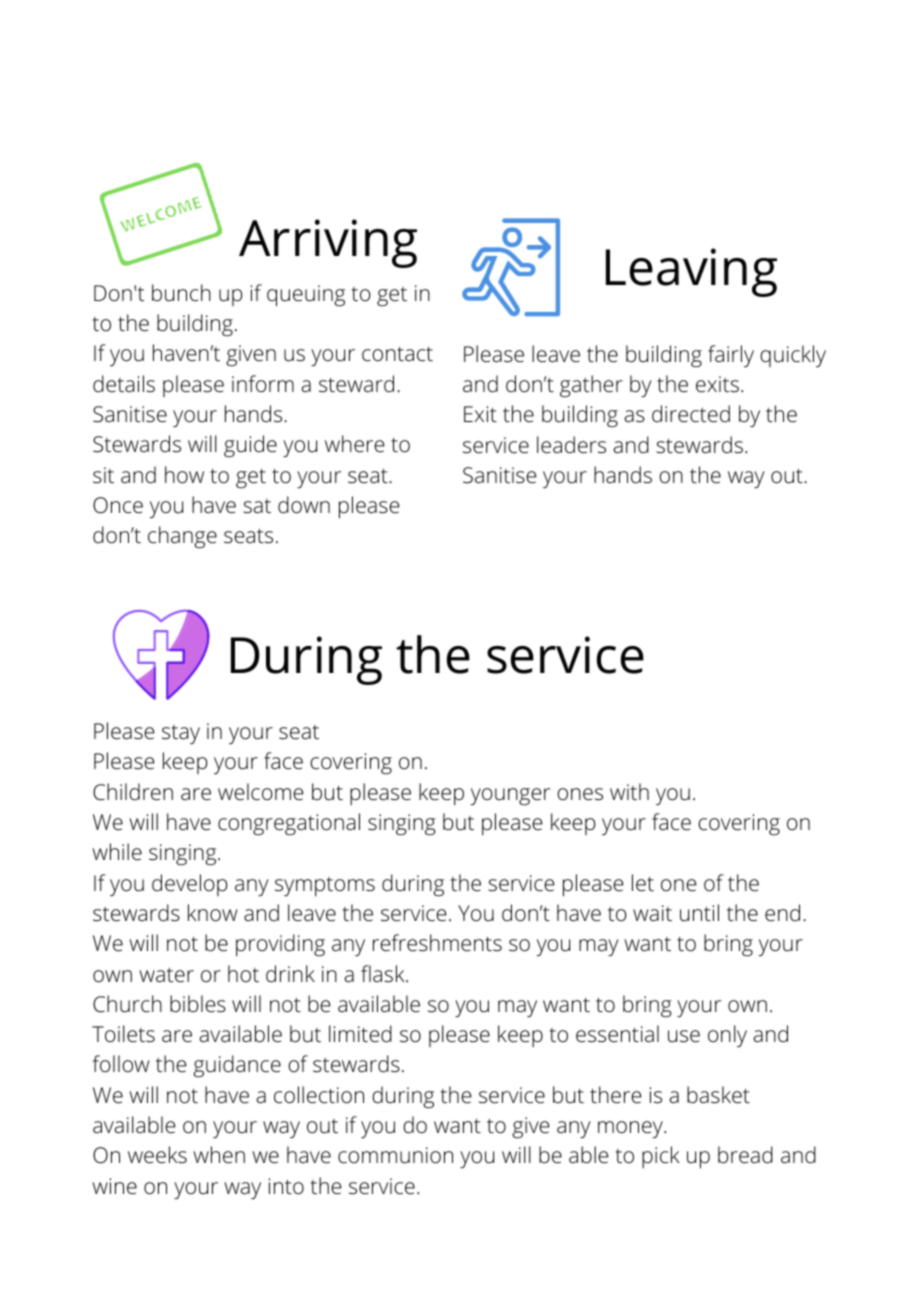  I want to click on younger, so click(510, 797).
